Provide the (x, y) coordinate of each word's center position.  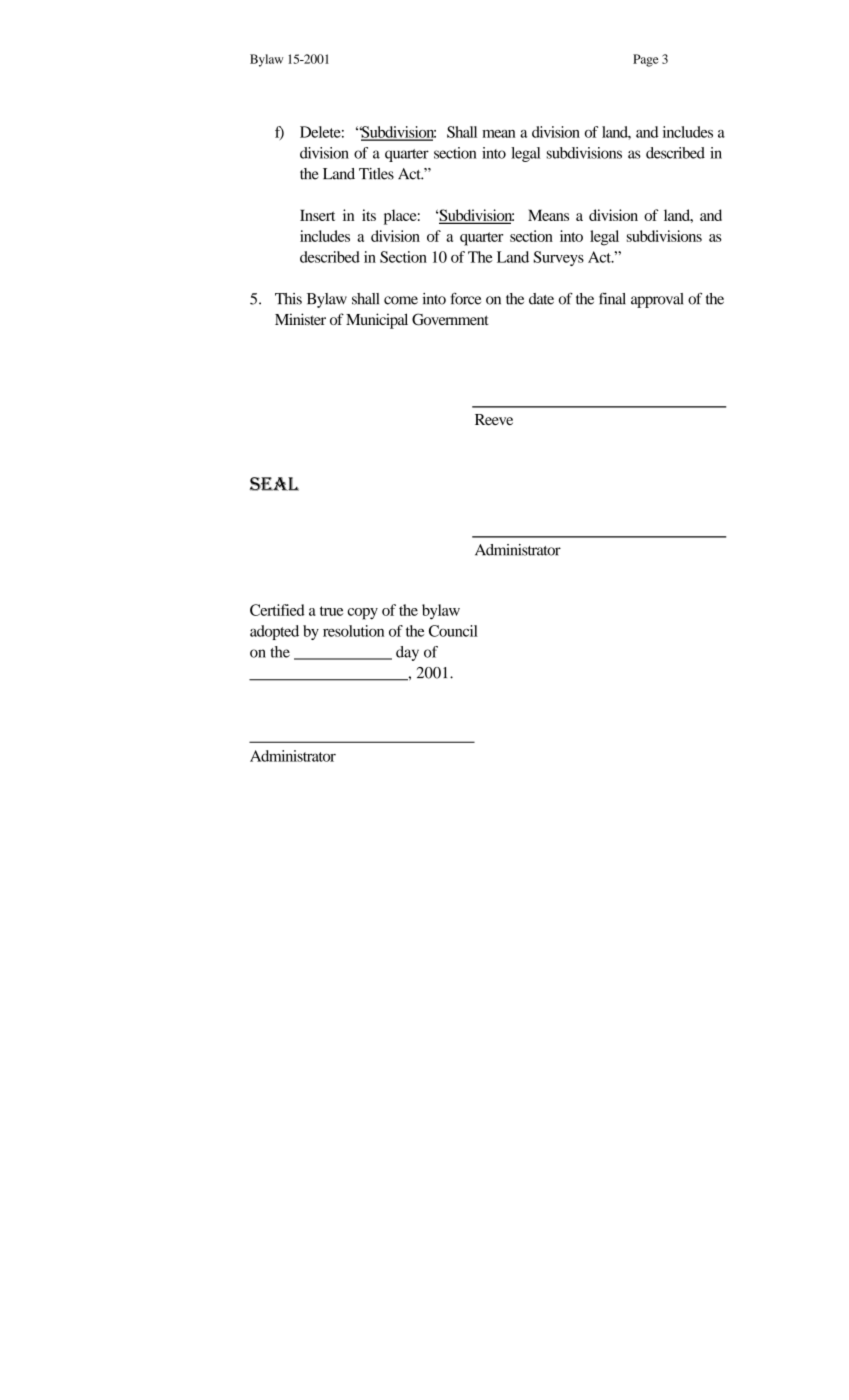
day (407, 653)
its (369, 215)
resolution (353, 631)
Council (453, 631)
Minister (300, 319)
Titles (376, 174)
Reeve (494, 419)
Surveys (559, 258)
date (541, 299)
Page (646, 60)
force (465, 298)
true (332, 611)
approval (657, 300)
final (612, 299)
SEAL (274, 484)
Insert (317, 215)
